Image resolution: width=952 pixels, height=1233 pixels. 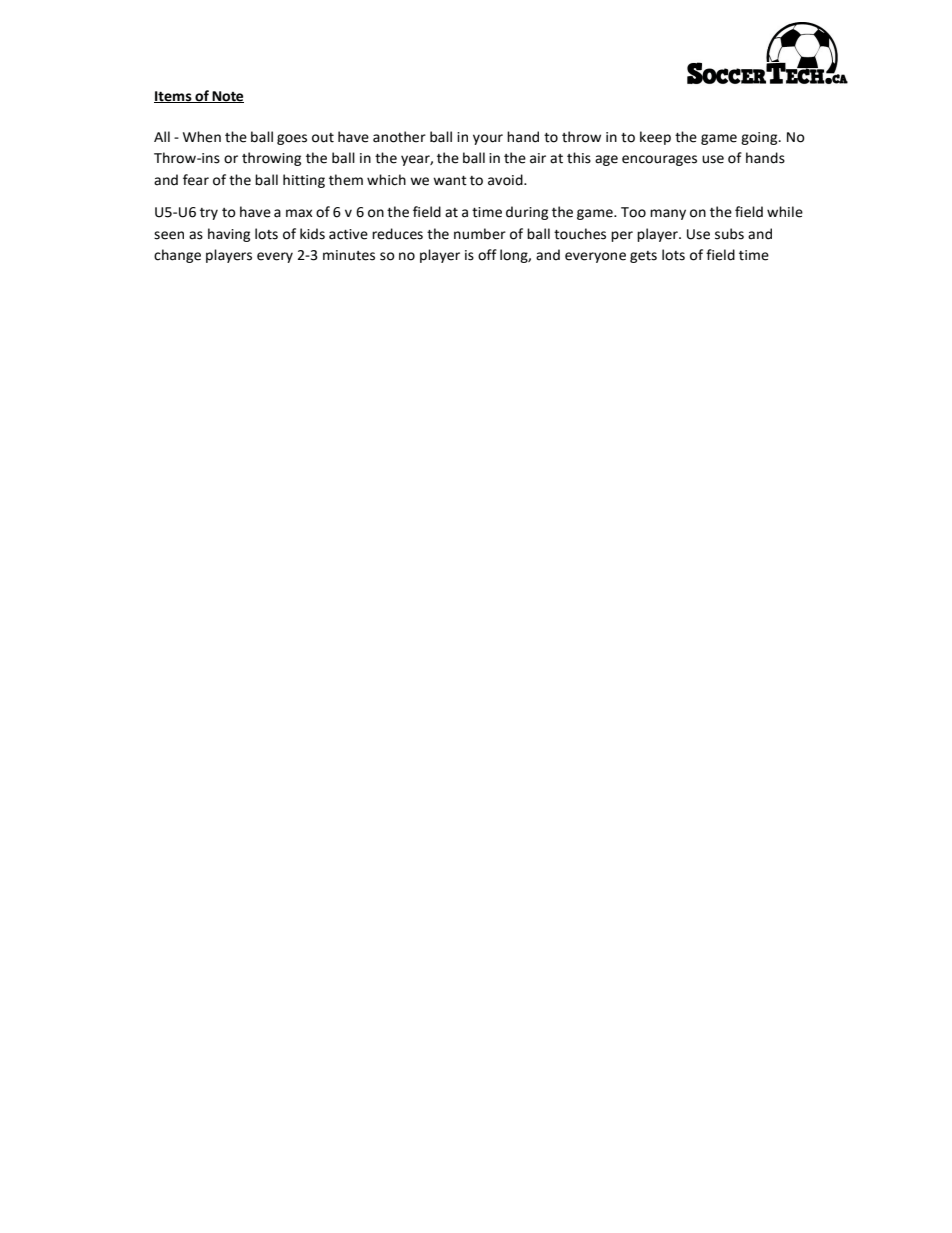 What do you see at coordinates (227, 97) in the screenshot?
I see `Note` at bounding box center [227, 97].
